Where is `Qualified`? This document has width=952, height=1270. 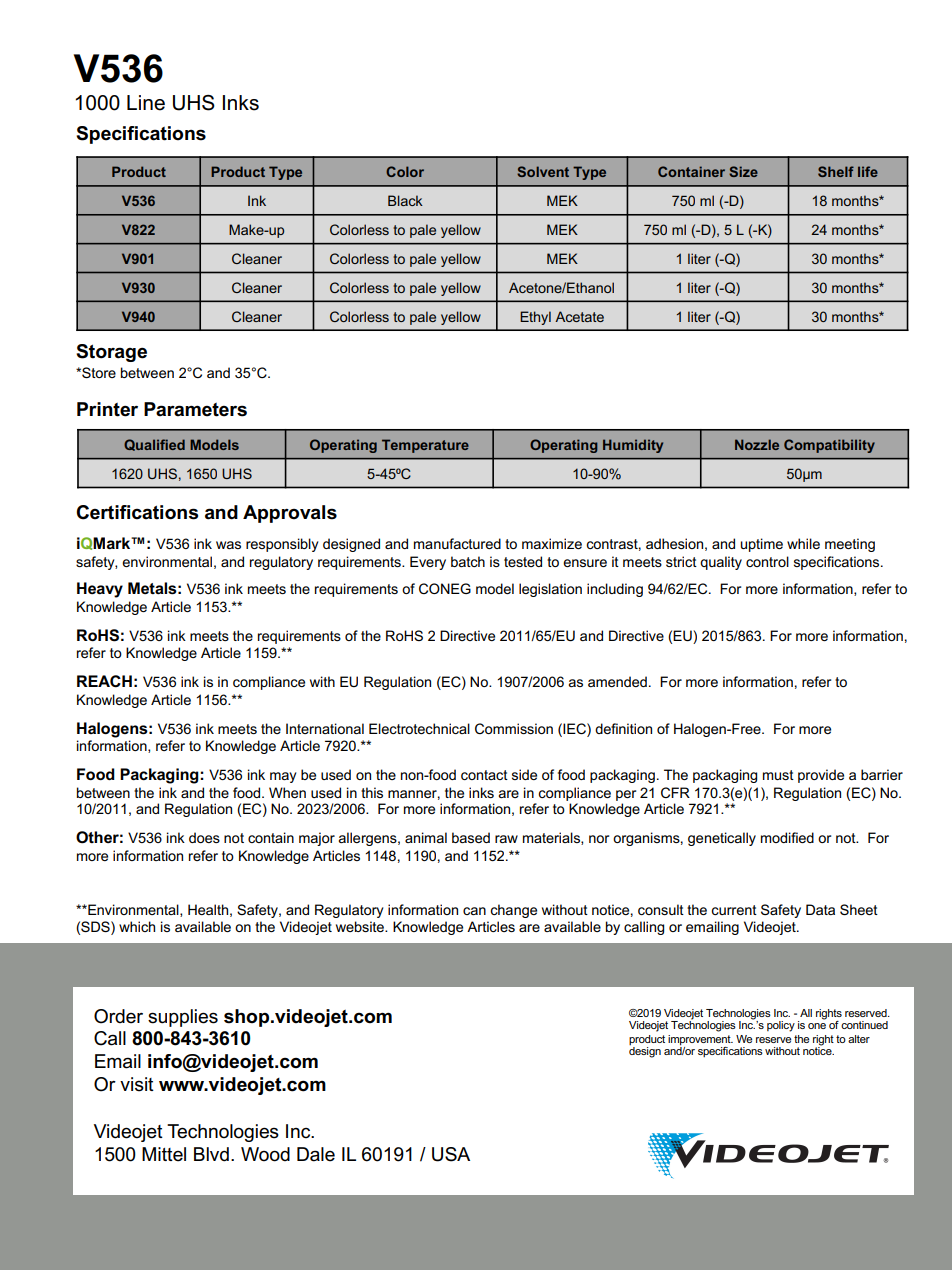 Qualified is located at coordinates (154, 445).
